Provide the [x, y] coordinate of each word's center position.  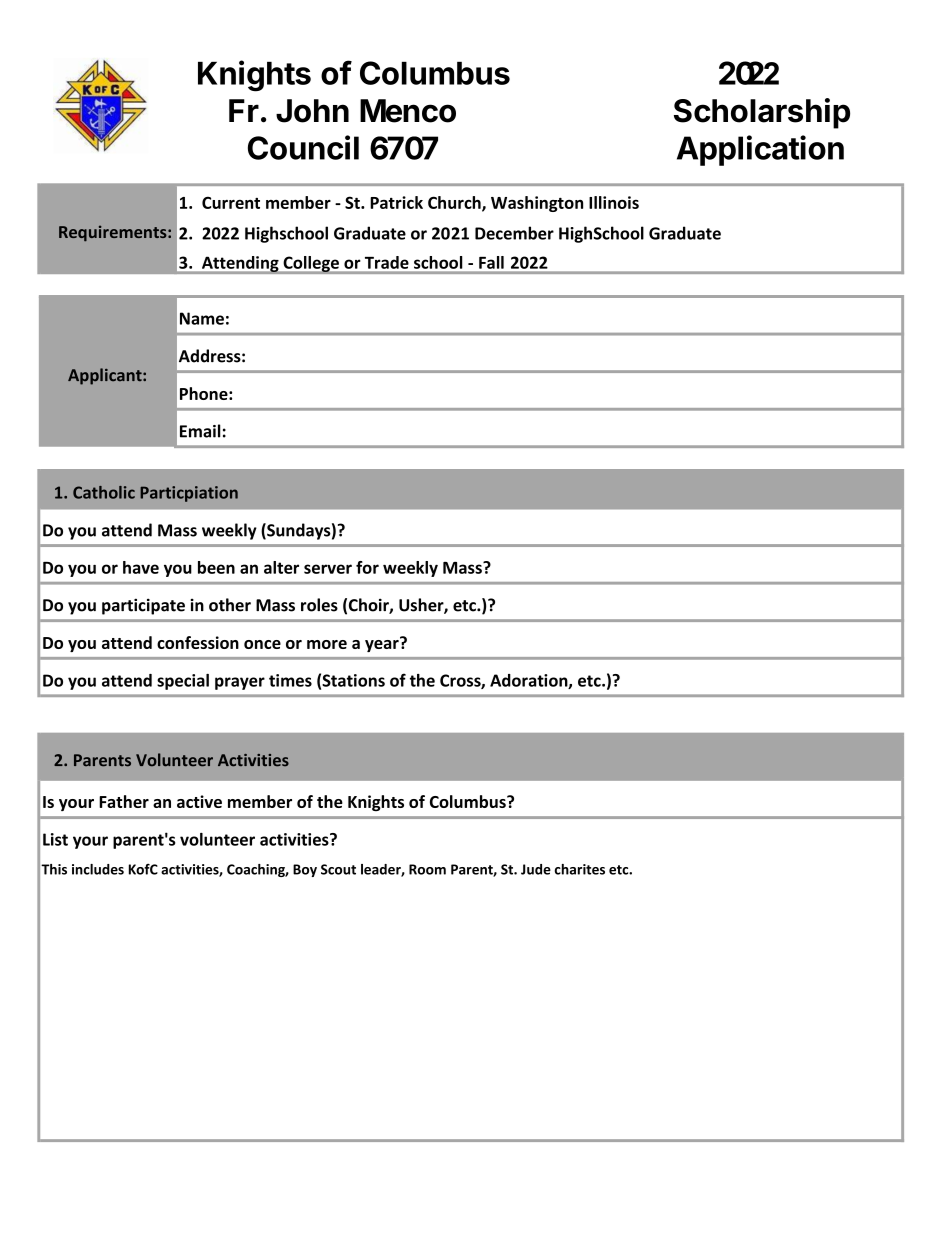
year [383, 644]
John [312, 111]
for [367, 567]
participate [143, 606]
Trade [387, 262]
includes [98, 869]
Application [760, 150]
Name [202, 318]
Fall [491, 262]
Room [427, 869]
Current [231, 202]
